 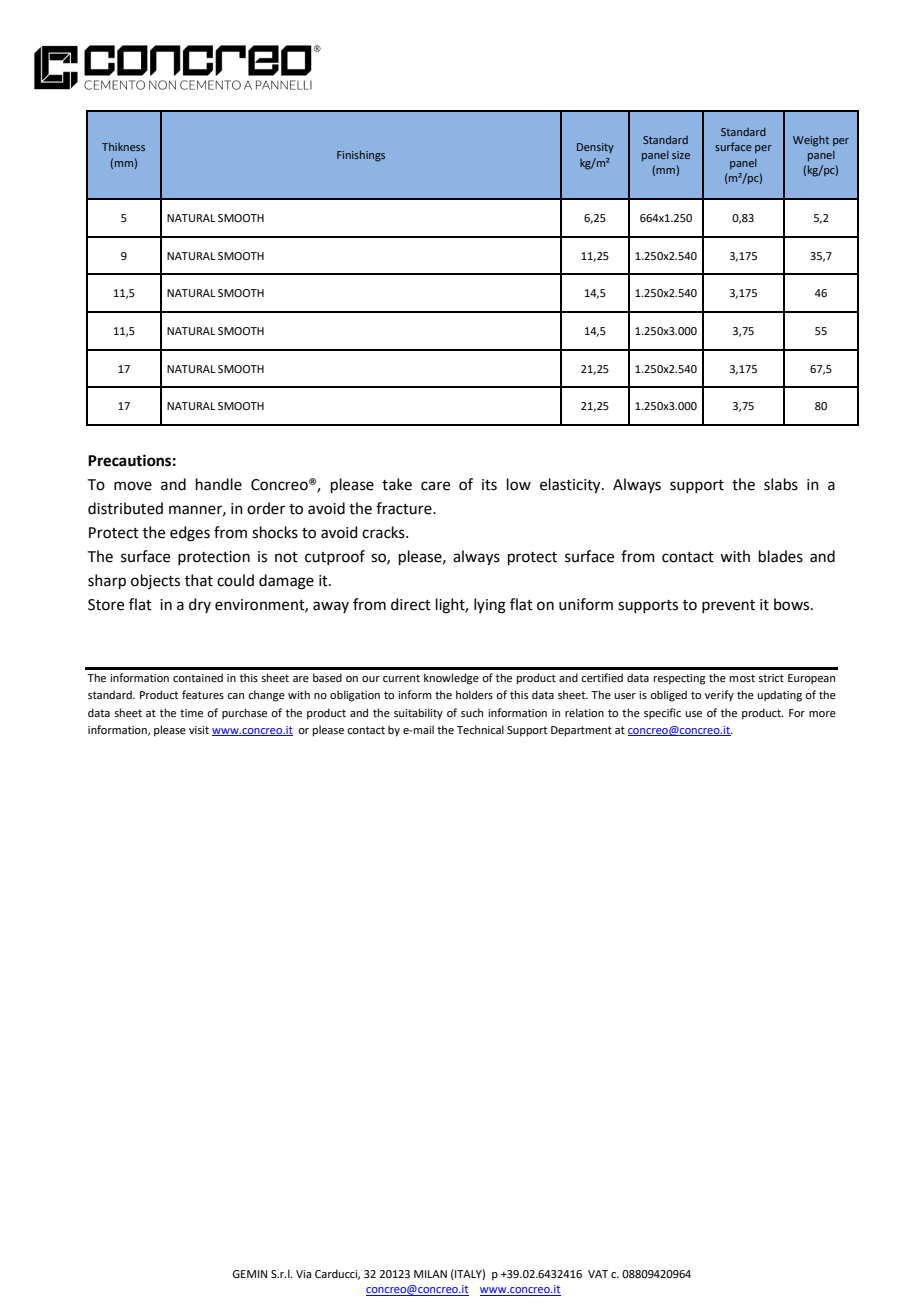 What do you see at coordinates (489, 485) in the image?
I see `its` at bounding box center [489, 485].
